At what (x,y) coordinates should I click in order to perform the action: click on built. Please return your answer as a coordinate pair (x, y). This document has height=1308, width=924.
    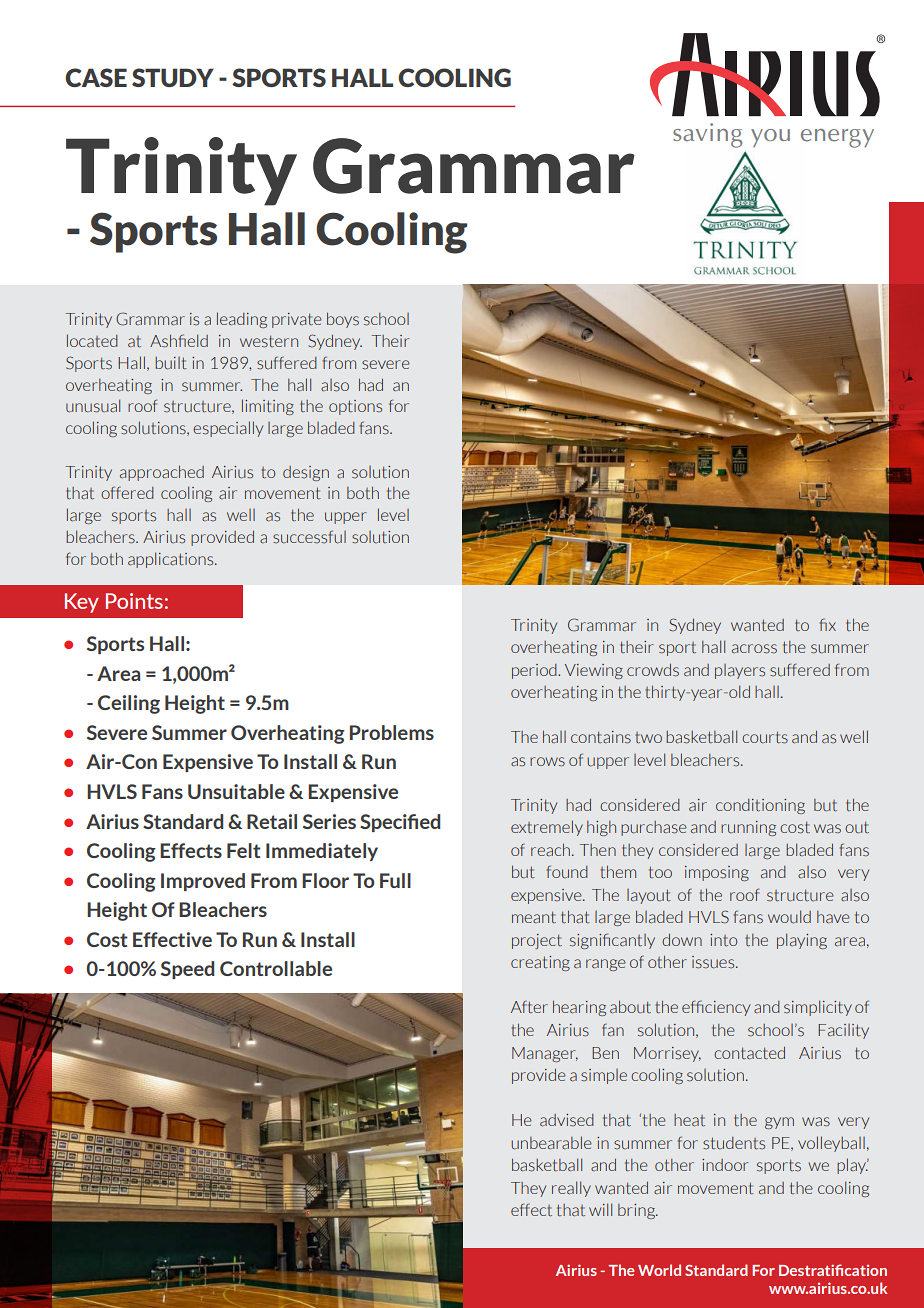
    Looking at the image, I should click on (171, 363).
